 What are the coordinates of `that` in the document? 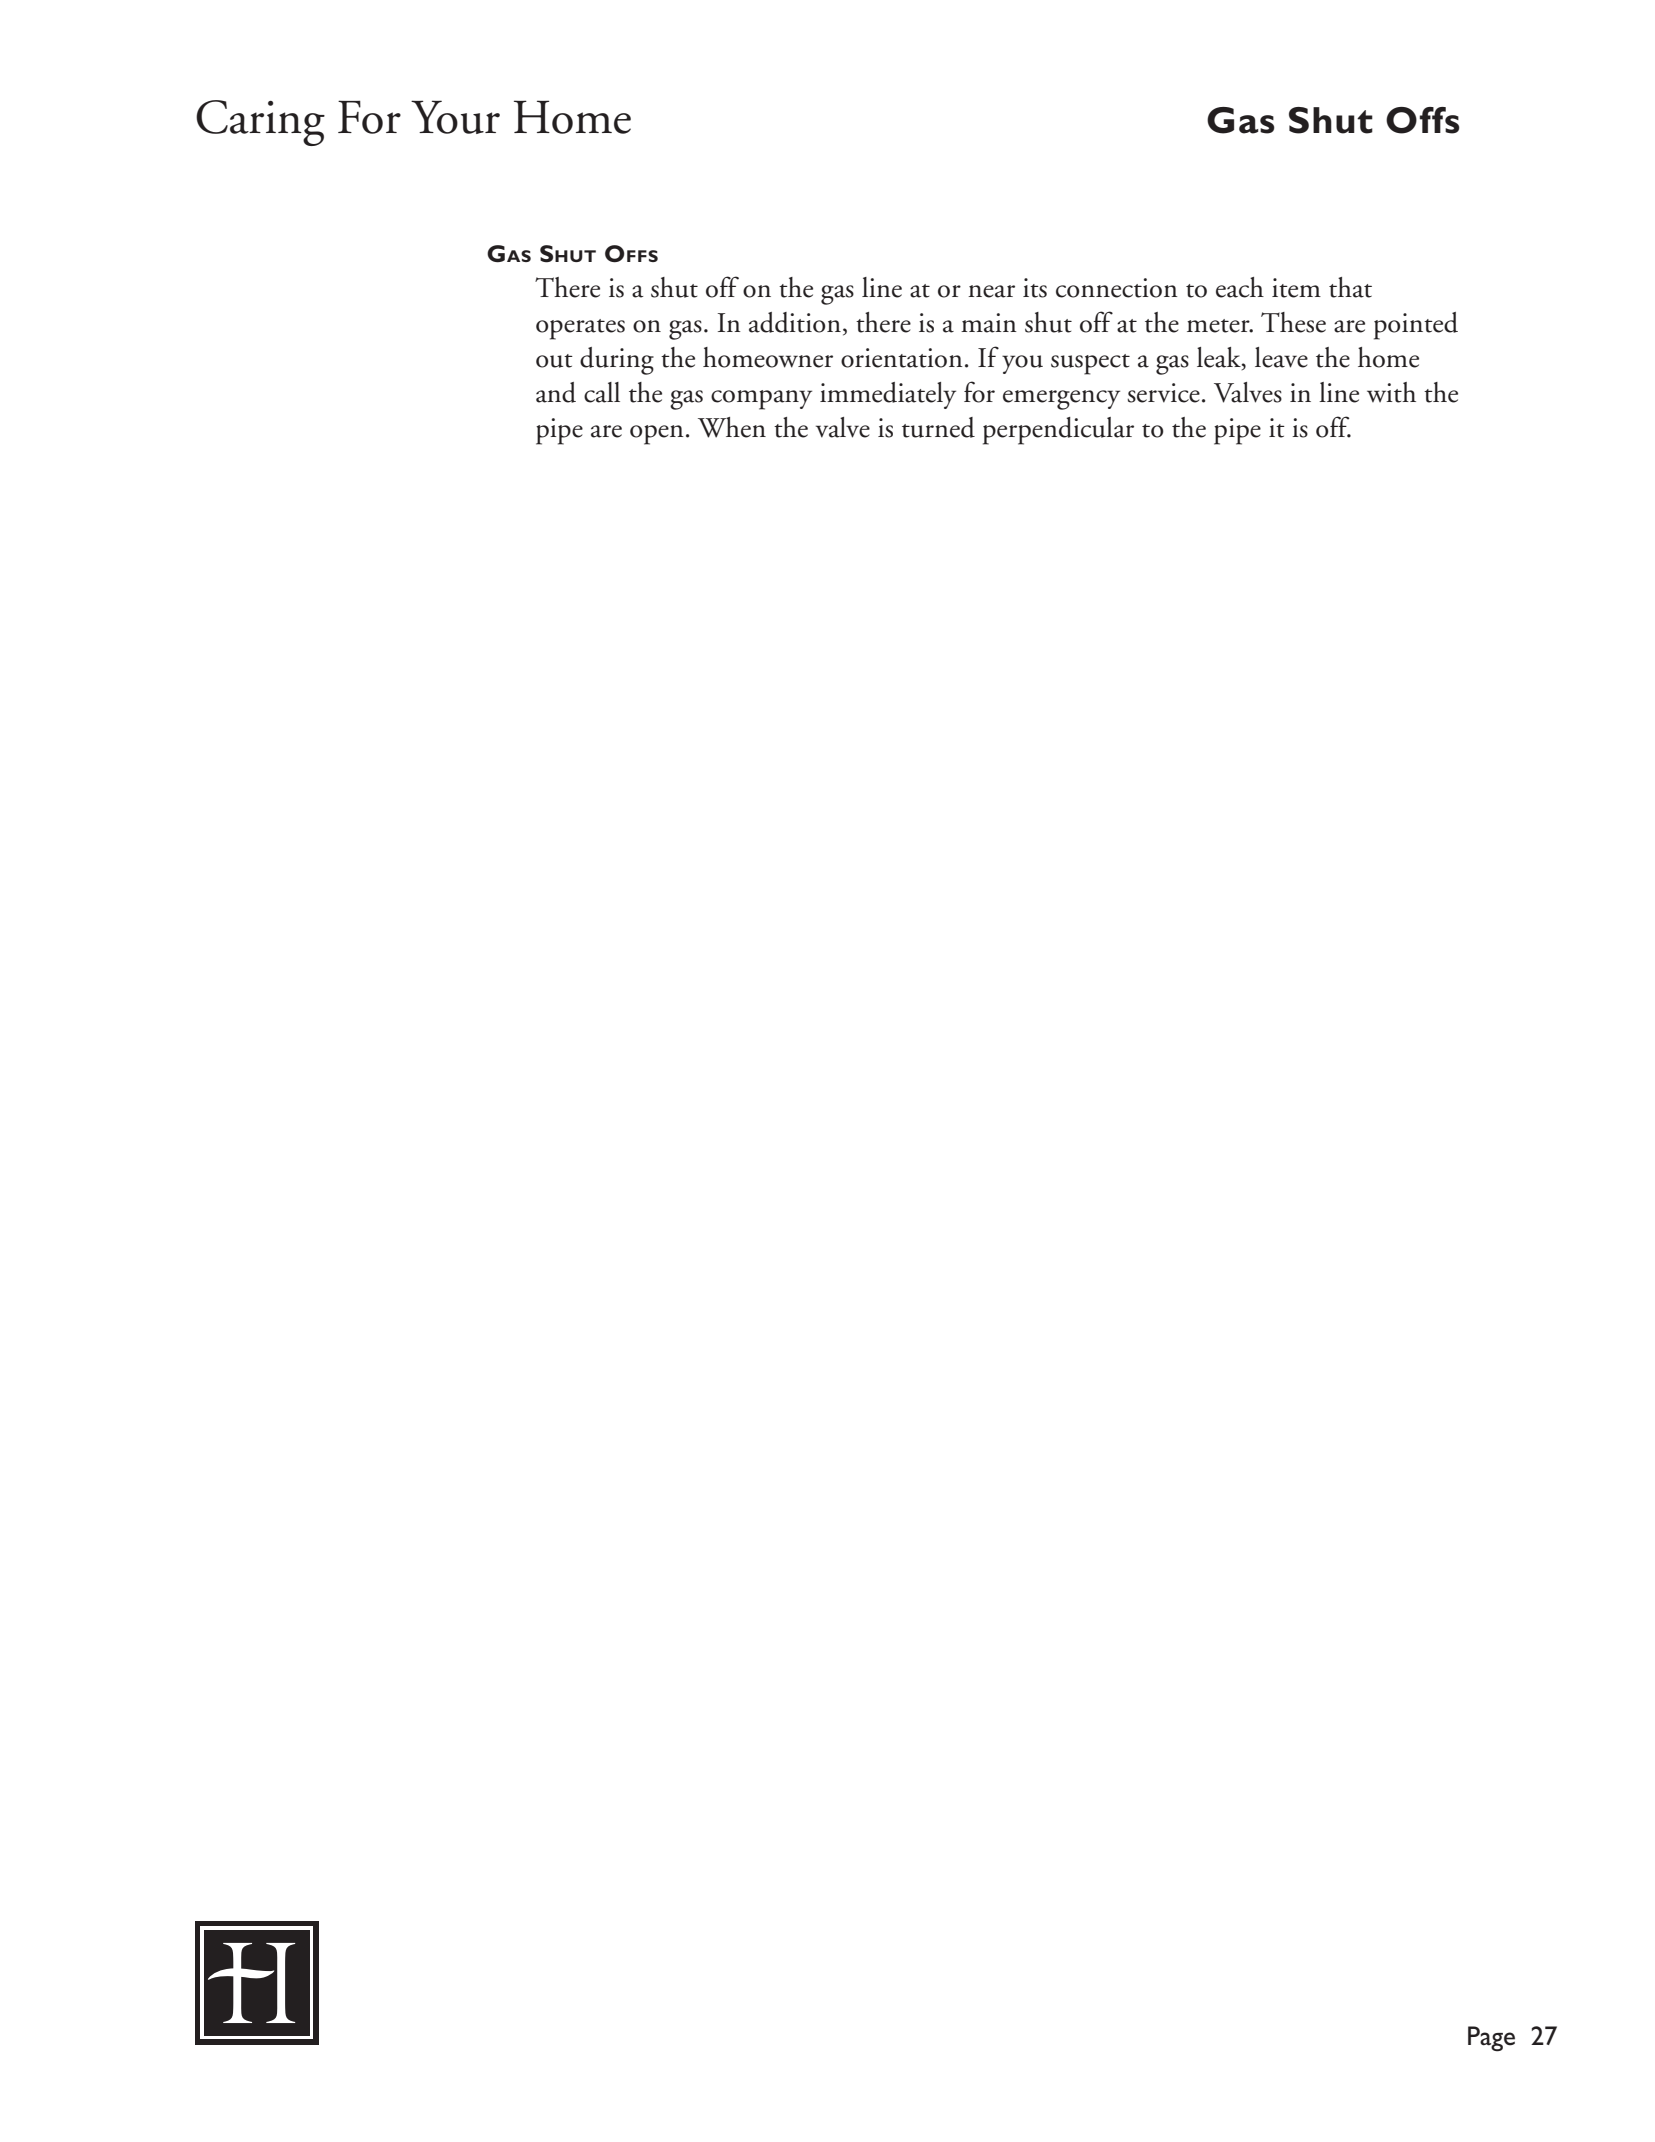 It's located at (1350, 287).
